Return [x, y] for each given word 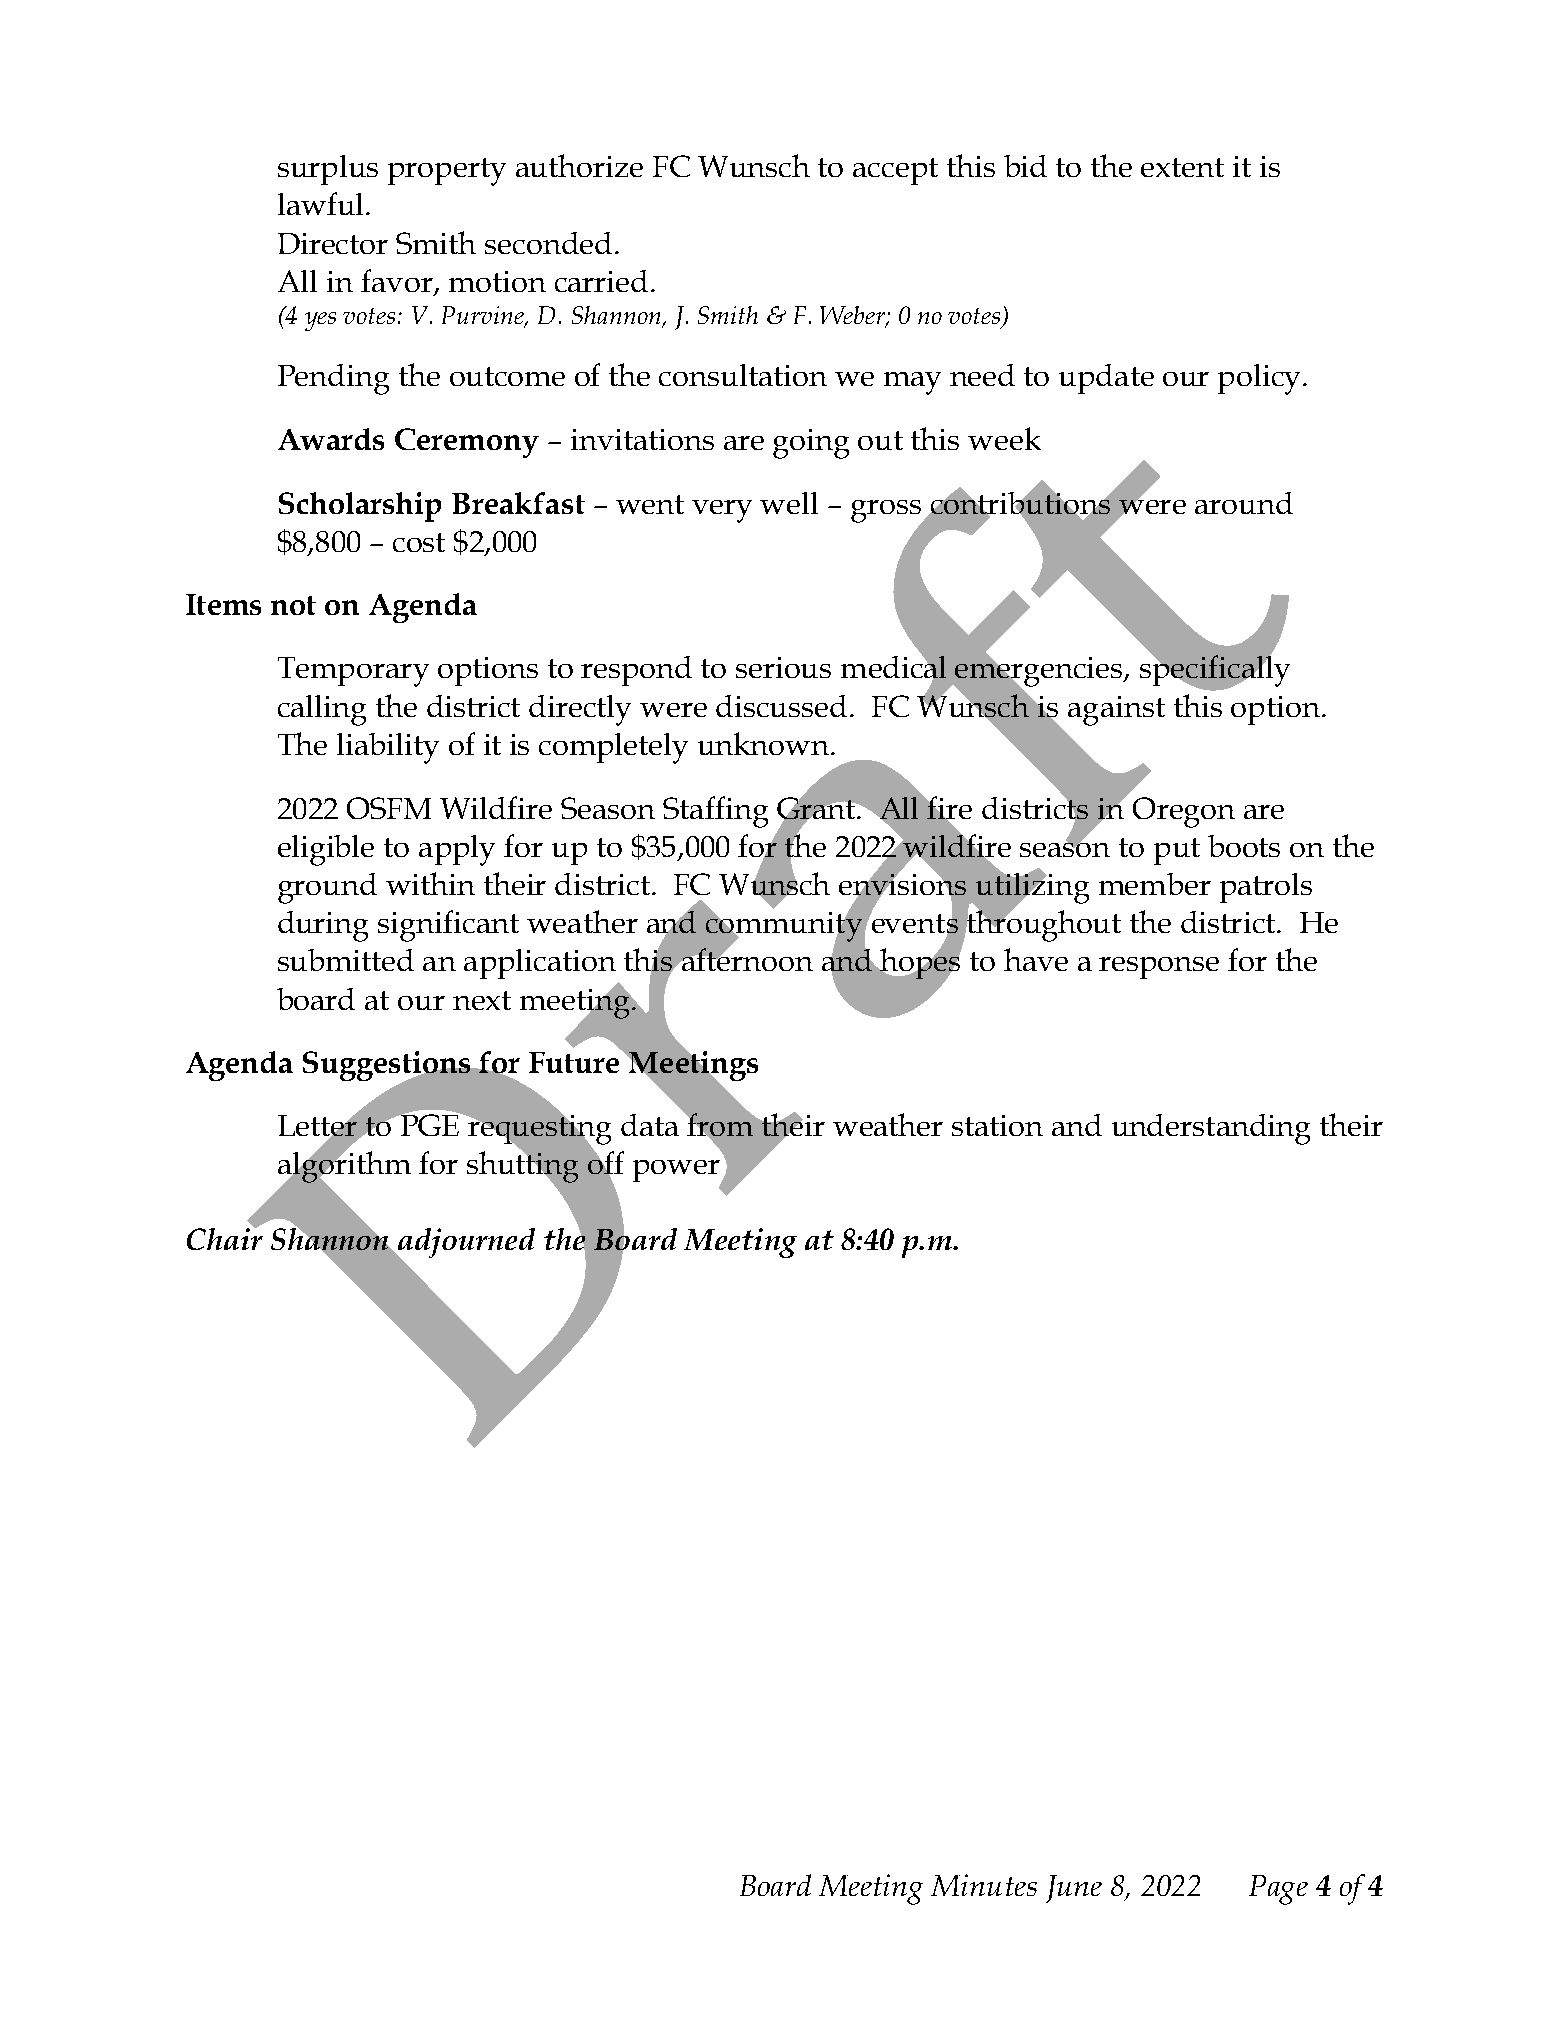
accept [895, 171]
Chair [225, 1237]
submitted [346, 960]
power [677, 1172]
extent [1182, 167]
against [1116, 711]
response [1159, 968]
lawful [320, 203]
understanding [1211, 1129]
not [293, 605]
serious [783, 667]
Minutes [984, 1885]
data [650, 1125]
